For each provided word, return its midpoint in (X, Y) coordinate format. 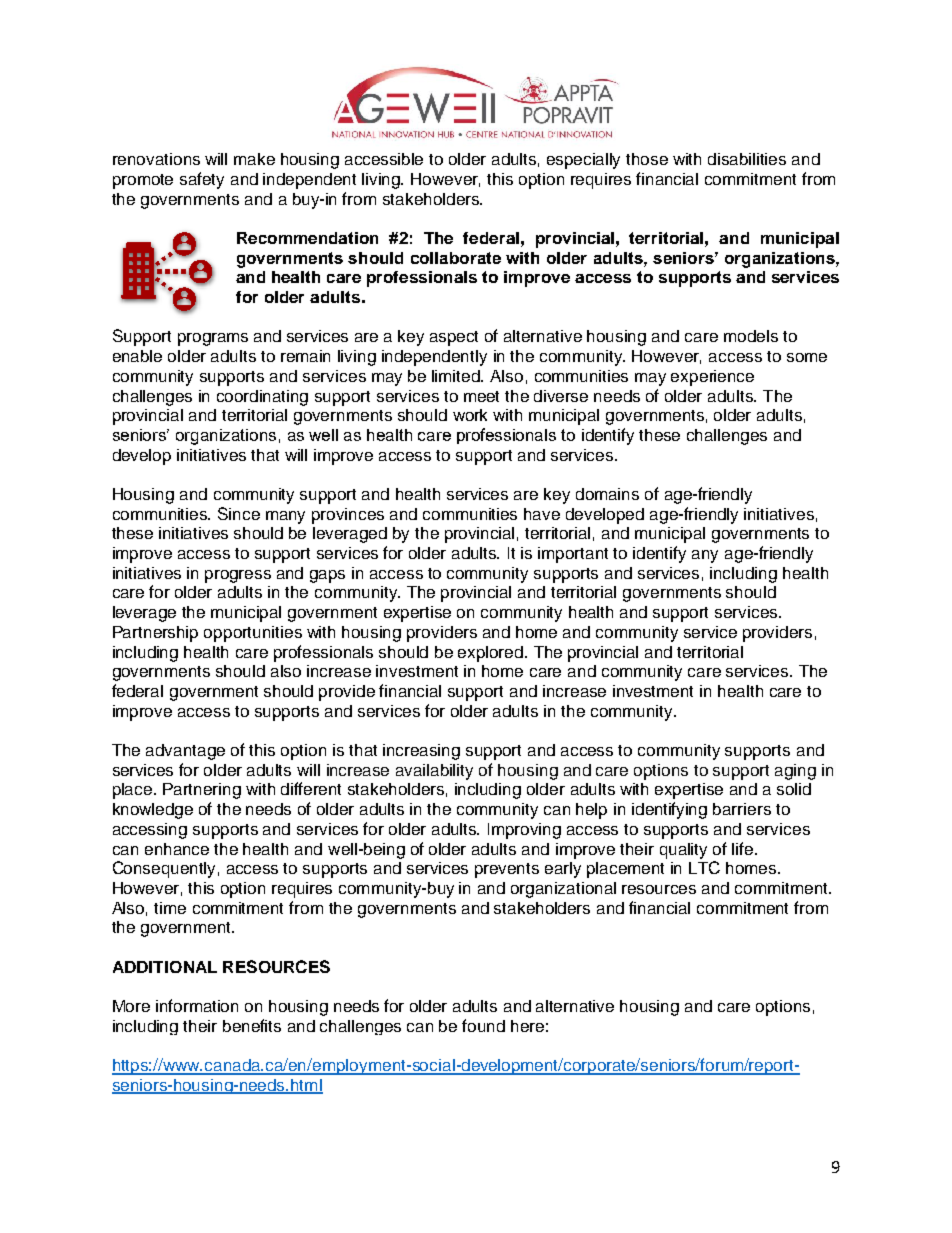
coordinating (262, 398)
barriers (742, 809)
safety (202, 180)
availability (434, 772)
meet (481, 396)
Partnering (202, 791)
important (573, 555)
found (483, 1025)
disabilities (747, 159)
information (197, 1005)
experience (712, 378)
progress (238, 576)
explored (490, 654)
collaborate (456, 258)
